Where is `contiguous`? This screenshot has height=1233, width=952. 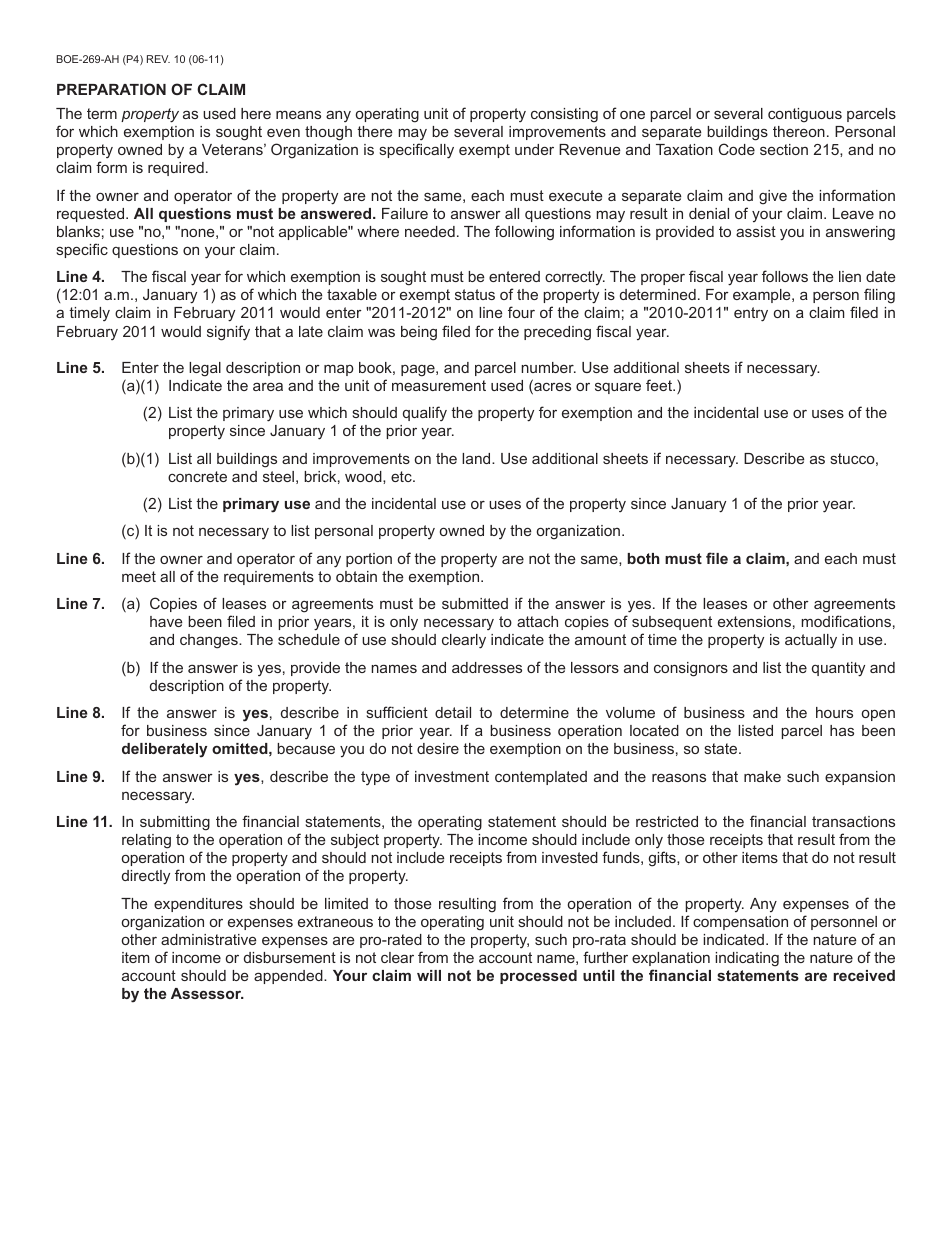 contiguous is located at coordinates (805, 115).
